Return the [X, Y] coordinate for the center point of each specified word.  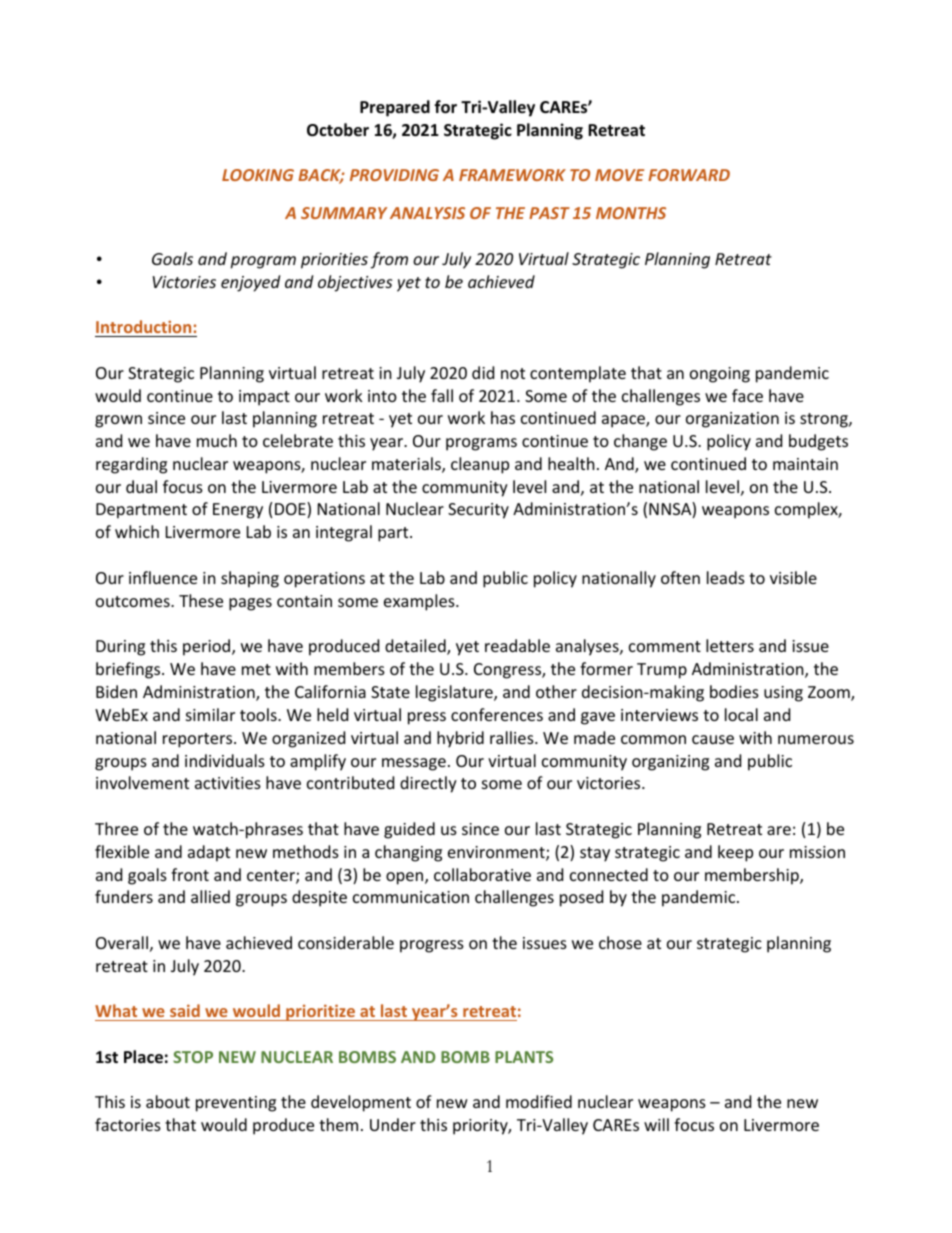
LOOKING [258, 175]
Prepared [395, 108]
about [168, 1101]
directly [428, 784]
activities [228, 783]
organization [732, 420]
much [217, 440]
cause [713, 739]
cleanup [480, 465]
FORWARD [689, 175]
